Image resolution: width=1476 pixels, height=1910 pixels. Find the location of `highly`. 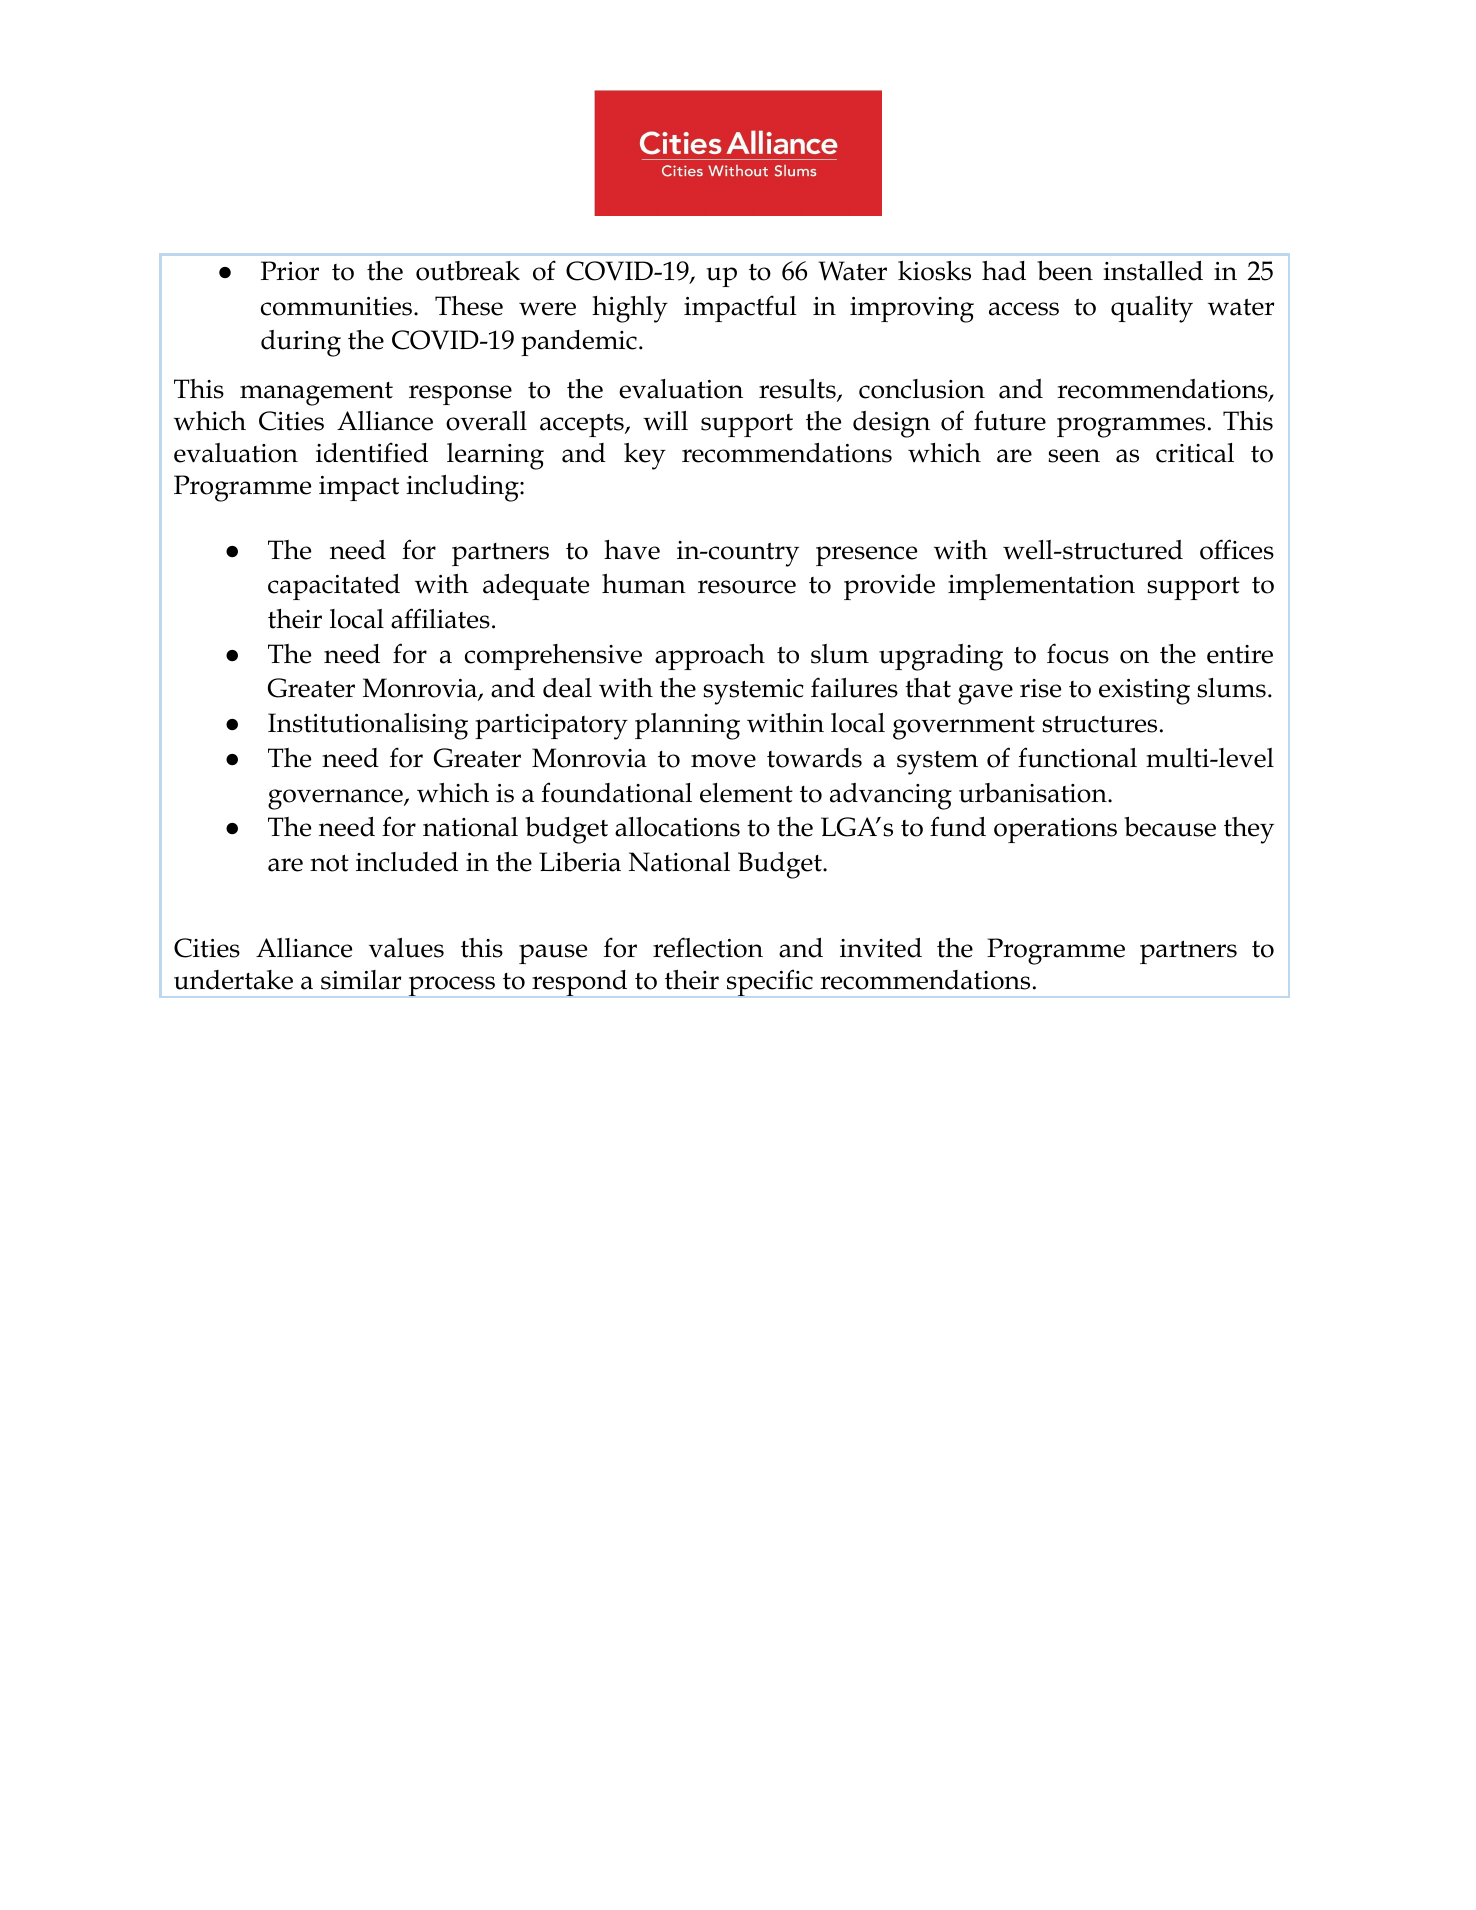

highly is located at coordinates (630, 309).
